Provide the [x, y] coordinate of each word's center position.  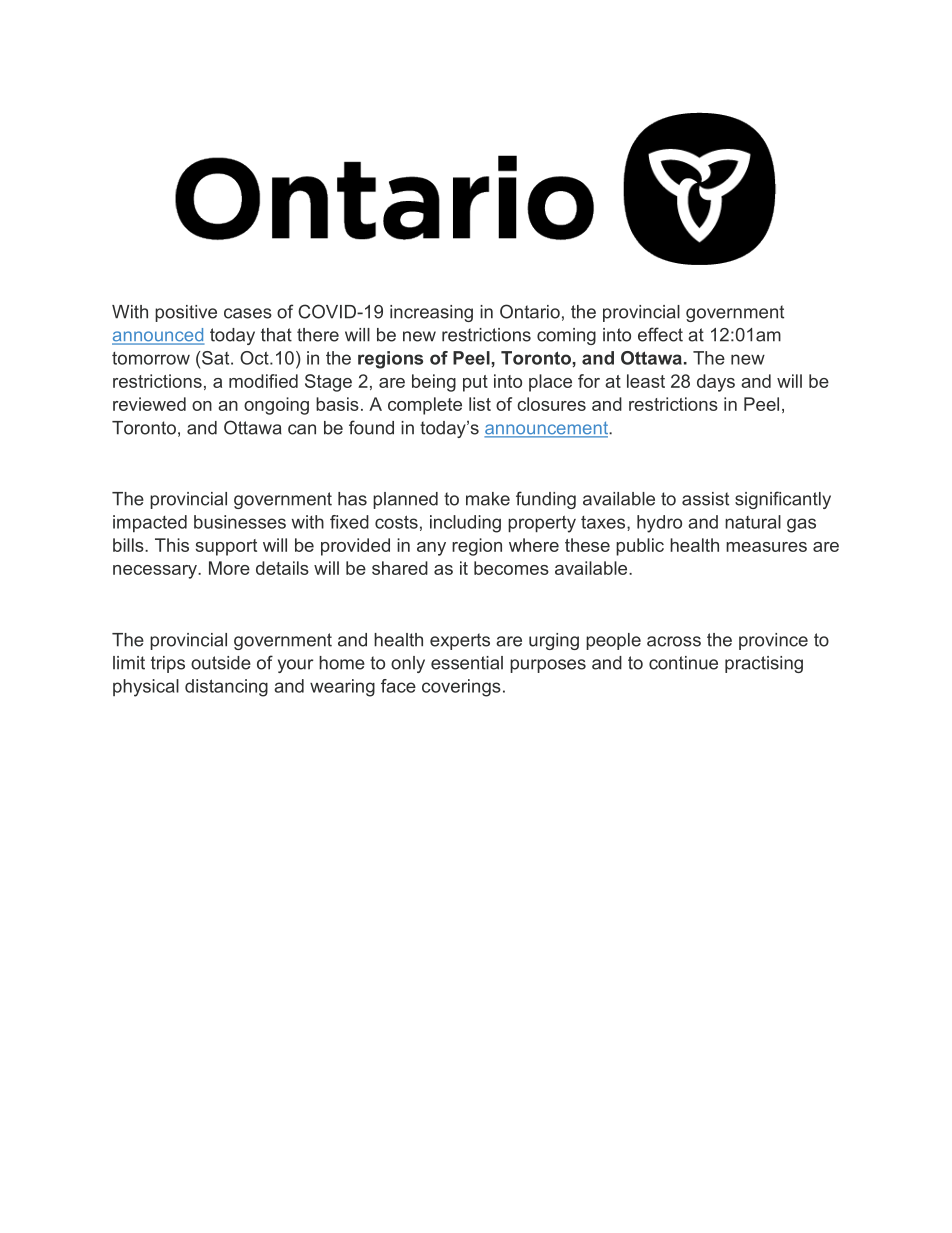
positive [186, 313]
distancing [226, 688]
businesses [240, 522]
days [716, 383]
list [480, 404]
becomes [511, 568]
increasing [431, 313]
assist [705, 499]
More [229, 568]
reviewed [149, 404]
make [488, 499]
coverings [461, 688]
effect [660, 334]
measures [766, 547]
